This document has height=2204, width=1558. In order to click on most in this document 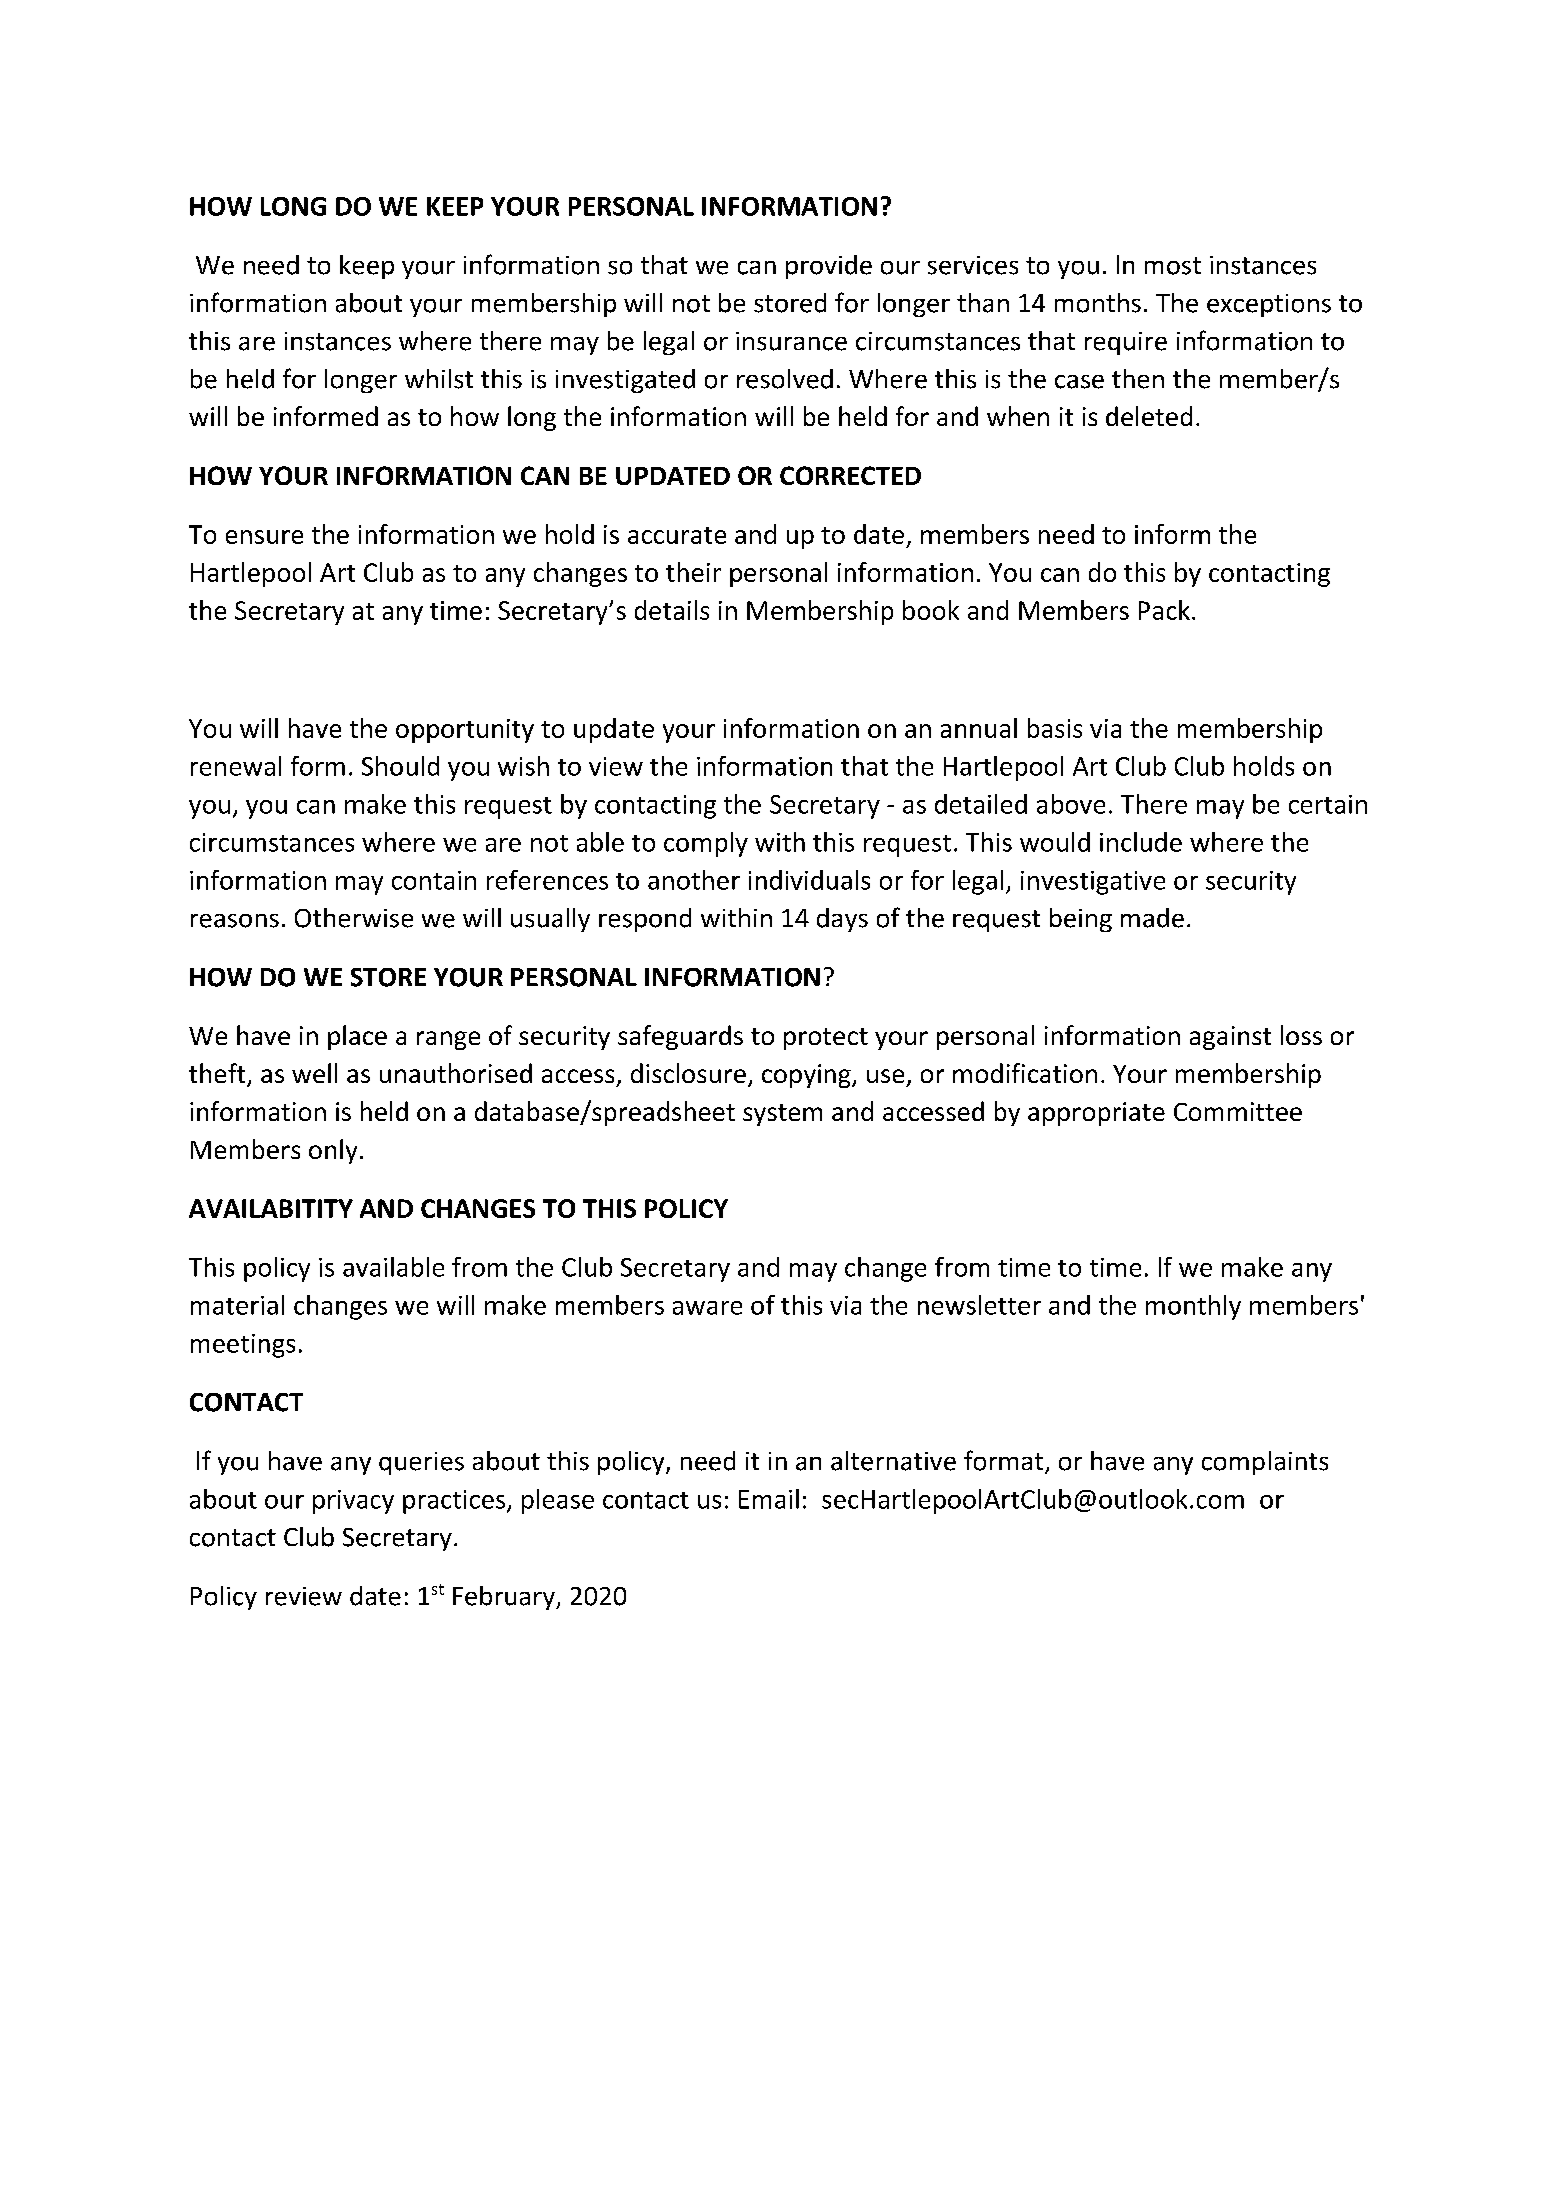, I will do `click(1173, 266)`.
